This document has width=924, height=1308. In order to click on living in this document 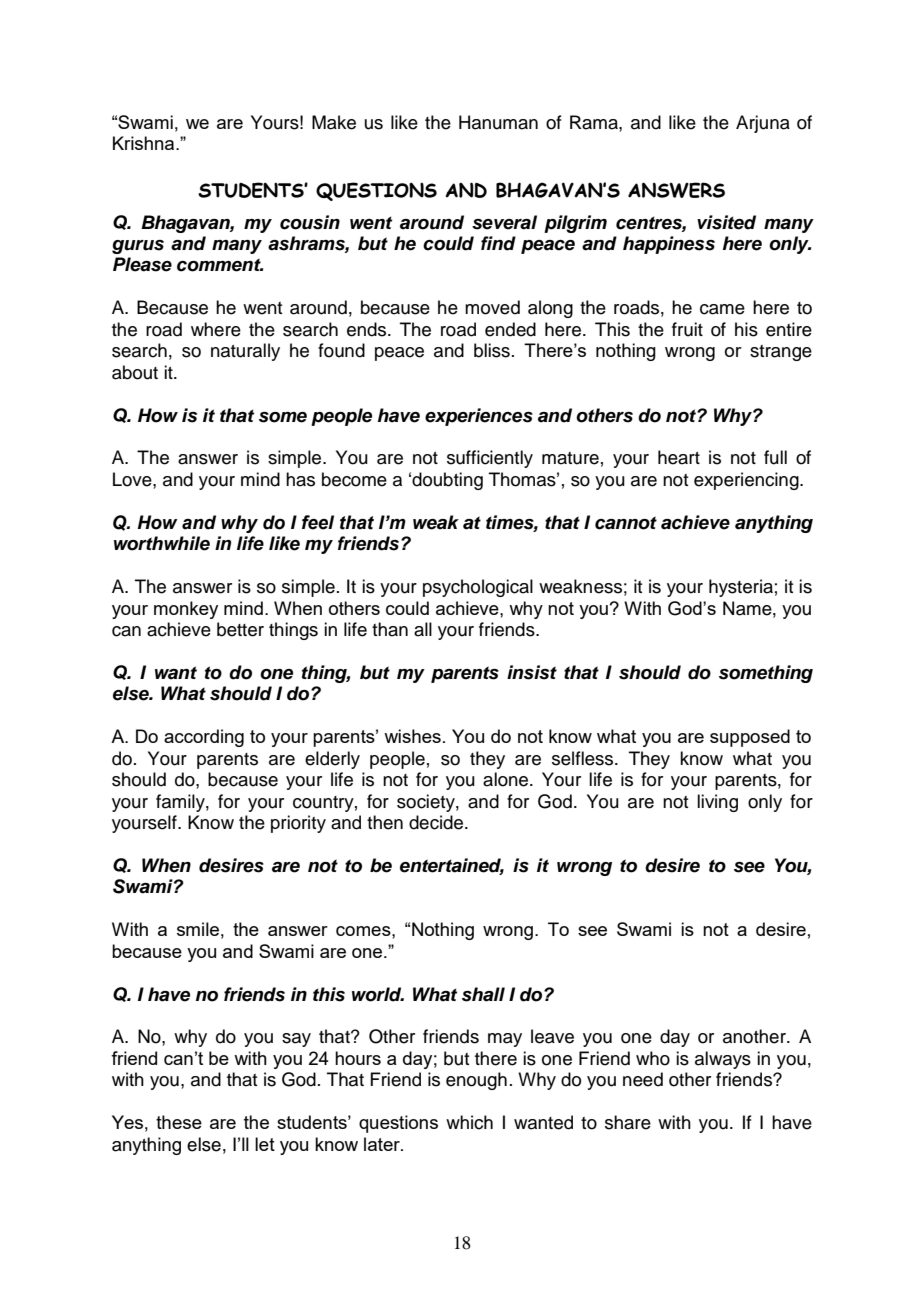, I will do `click(717, 803)`.
